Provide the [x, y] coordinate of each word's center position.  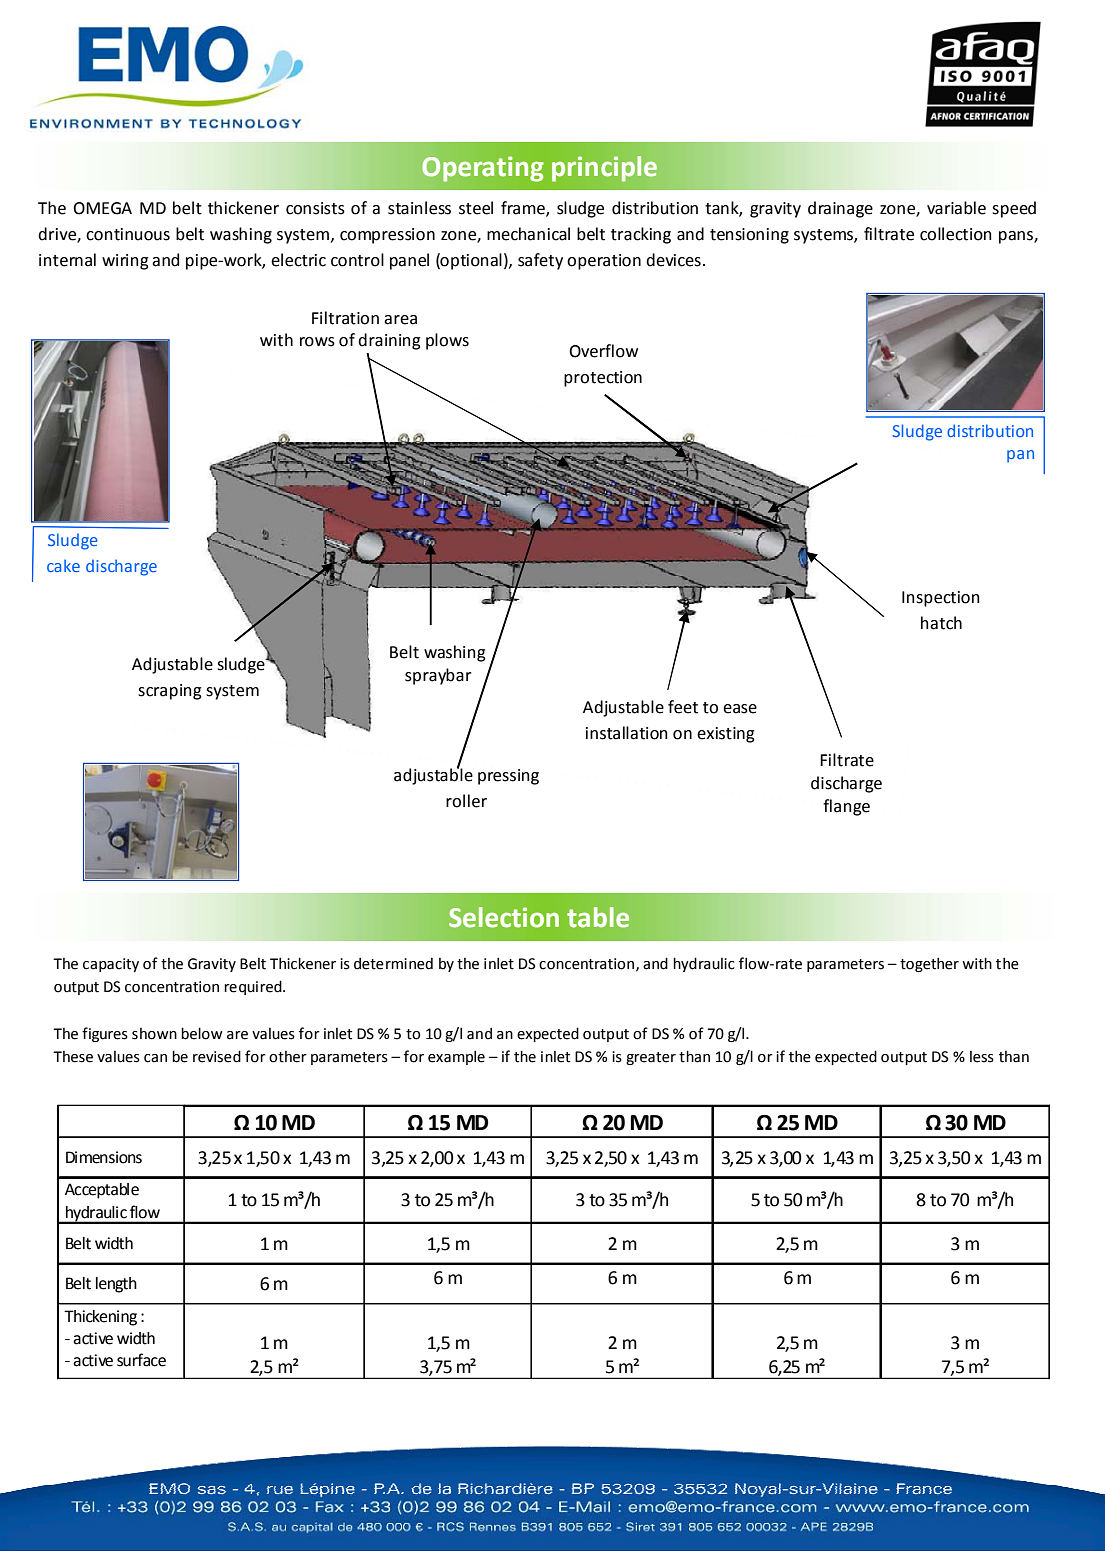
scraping [170, 692]
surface [141, 1360]
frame [524, 208]
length [116, 1285]
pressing [508, 777]
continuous [128, 234]
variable [956, 208]
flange [846, 807]
